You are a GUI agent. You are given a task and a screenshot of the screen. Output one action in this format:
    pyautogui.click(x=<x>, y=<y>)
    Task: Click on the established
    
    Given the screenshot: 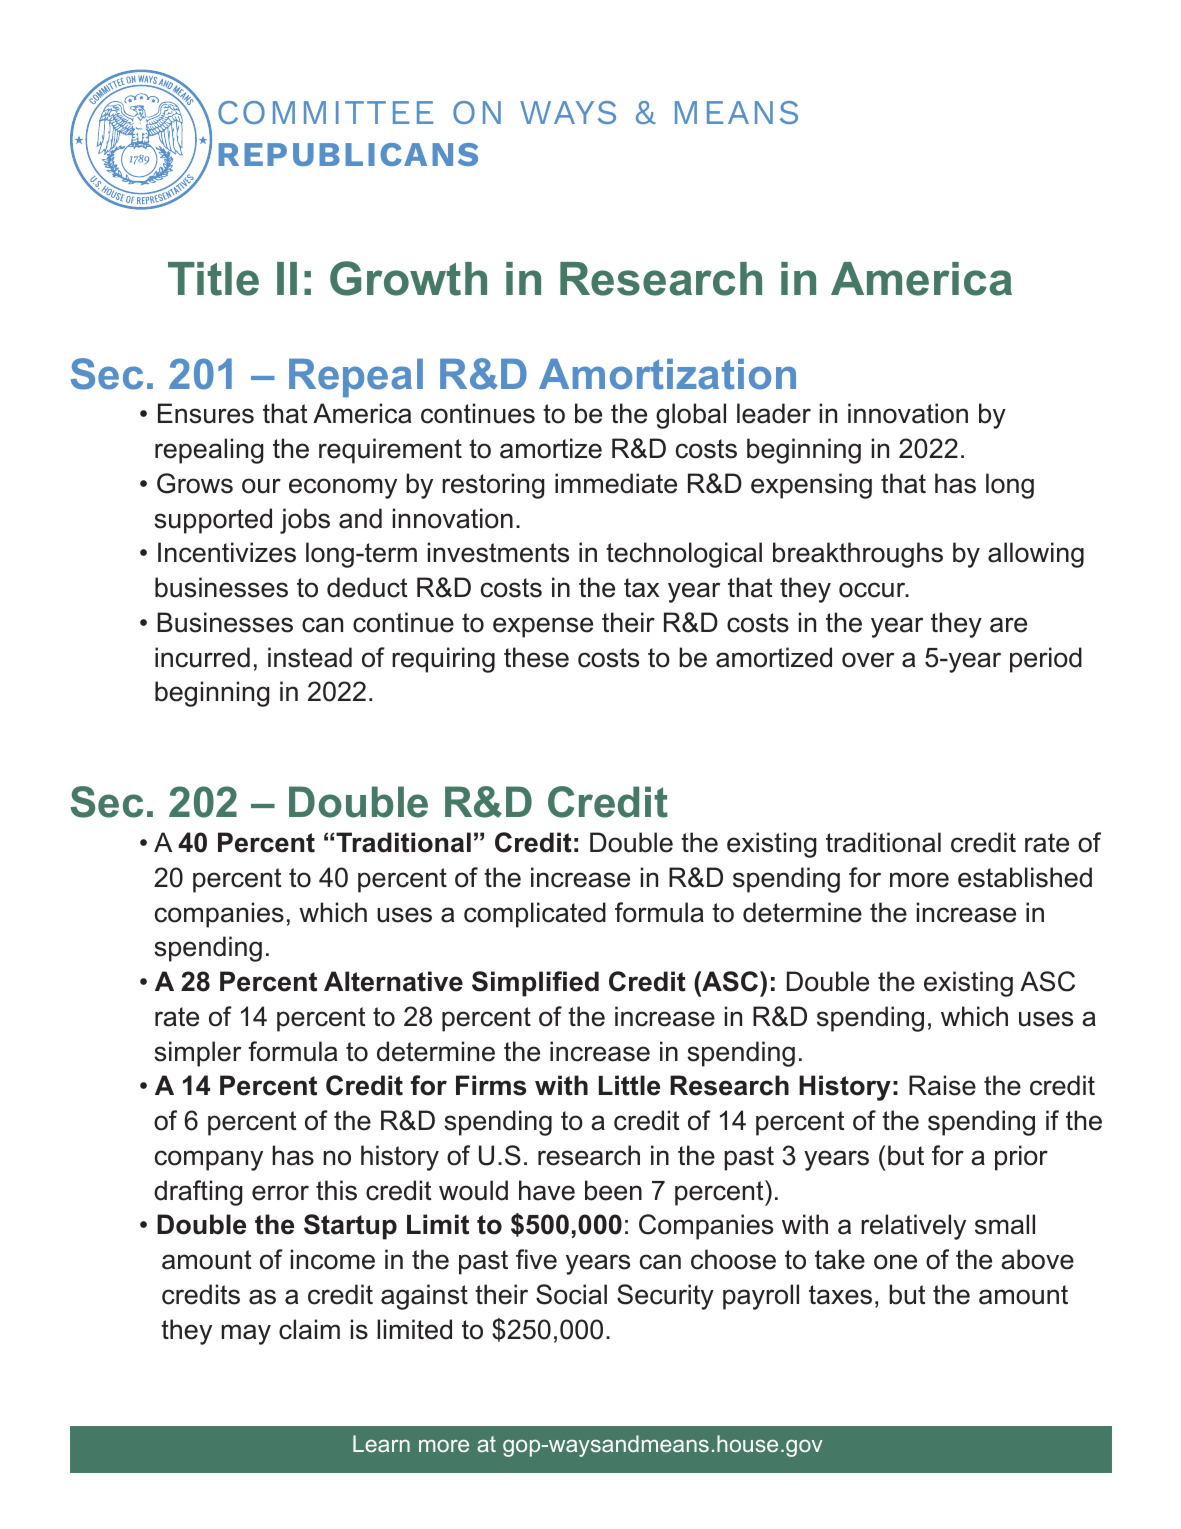 What is the action you would take?
    pyautogui.click(x=1025, y=877)
